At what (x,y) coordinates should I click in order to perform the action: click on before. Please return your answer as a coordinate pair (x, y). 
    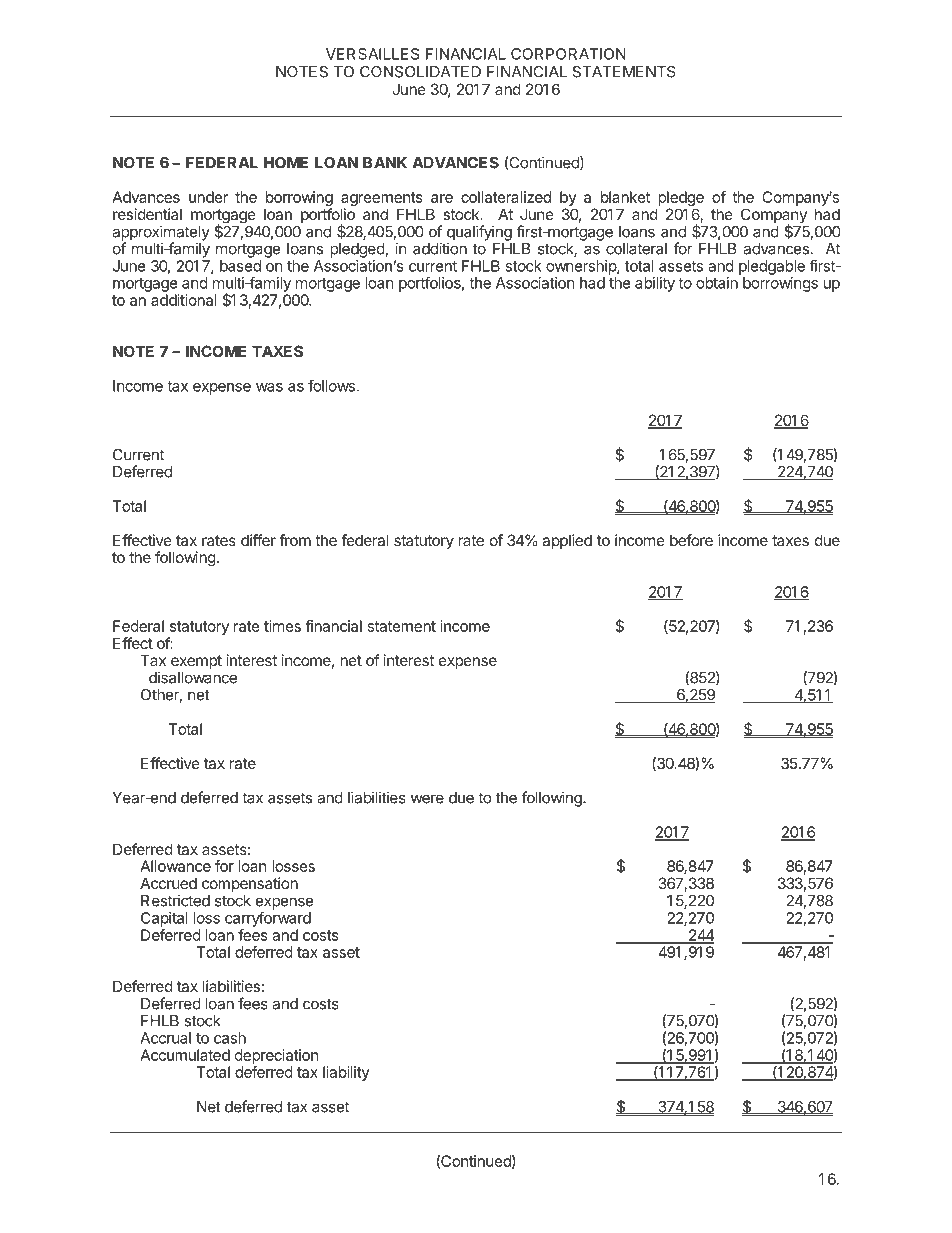
    Looking at the image, I should click on (691, 540).
